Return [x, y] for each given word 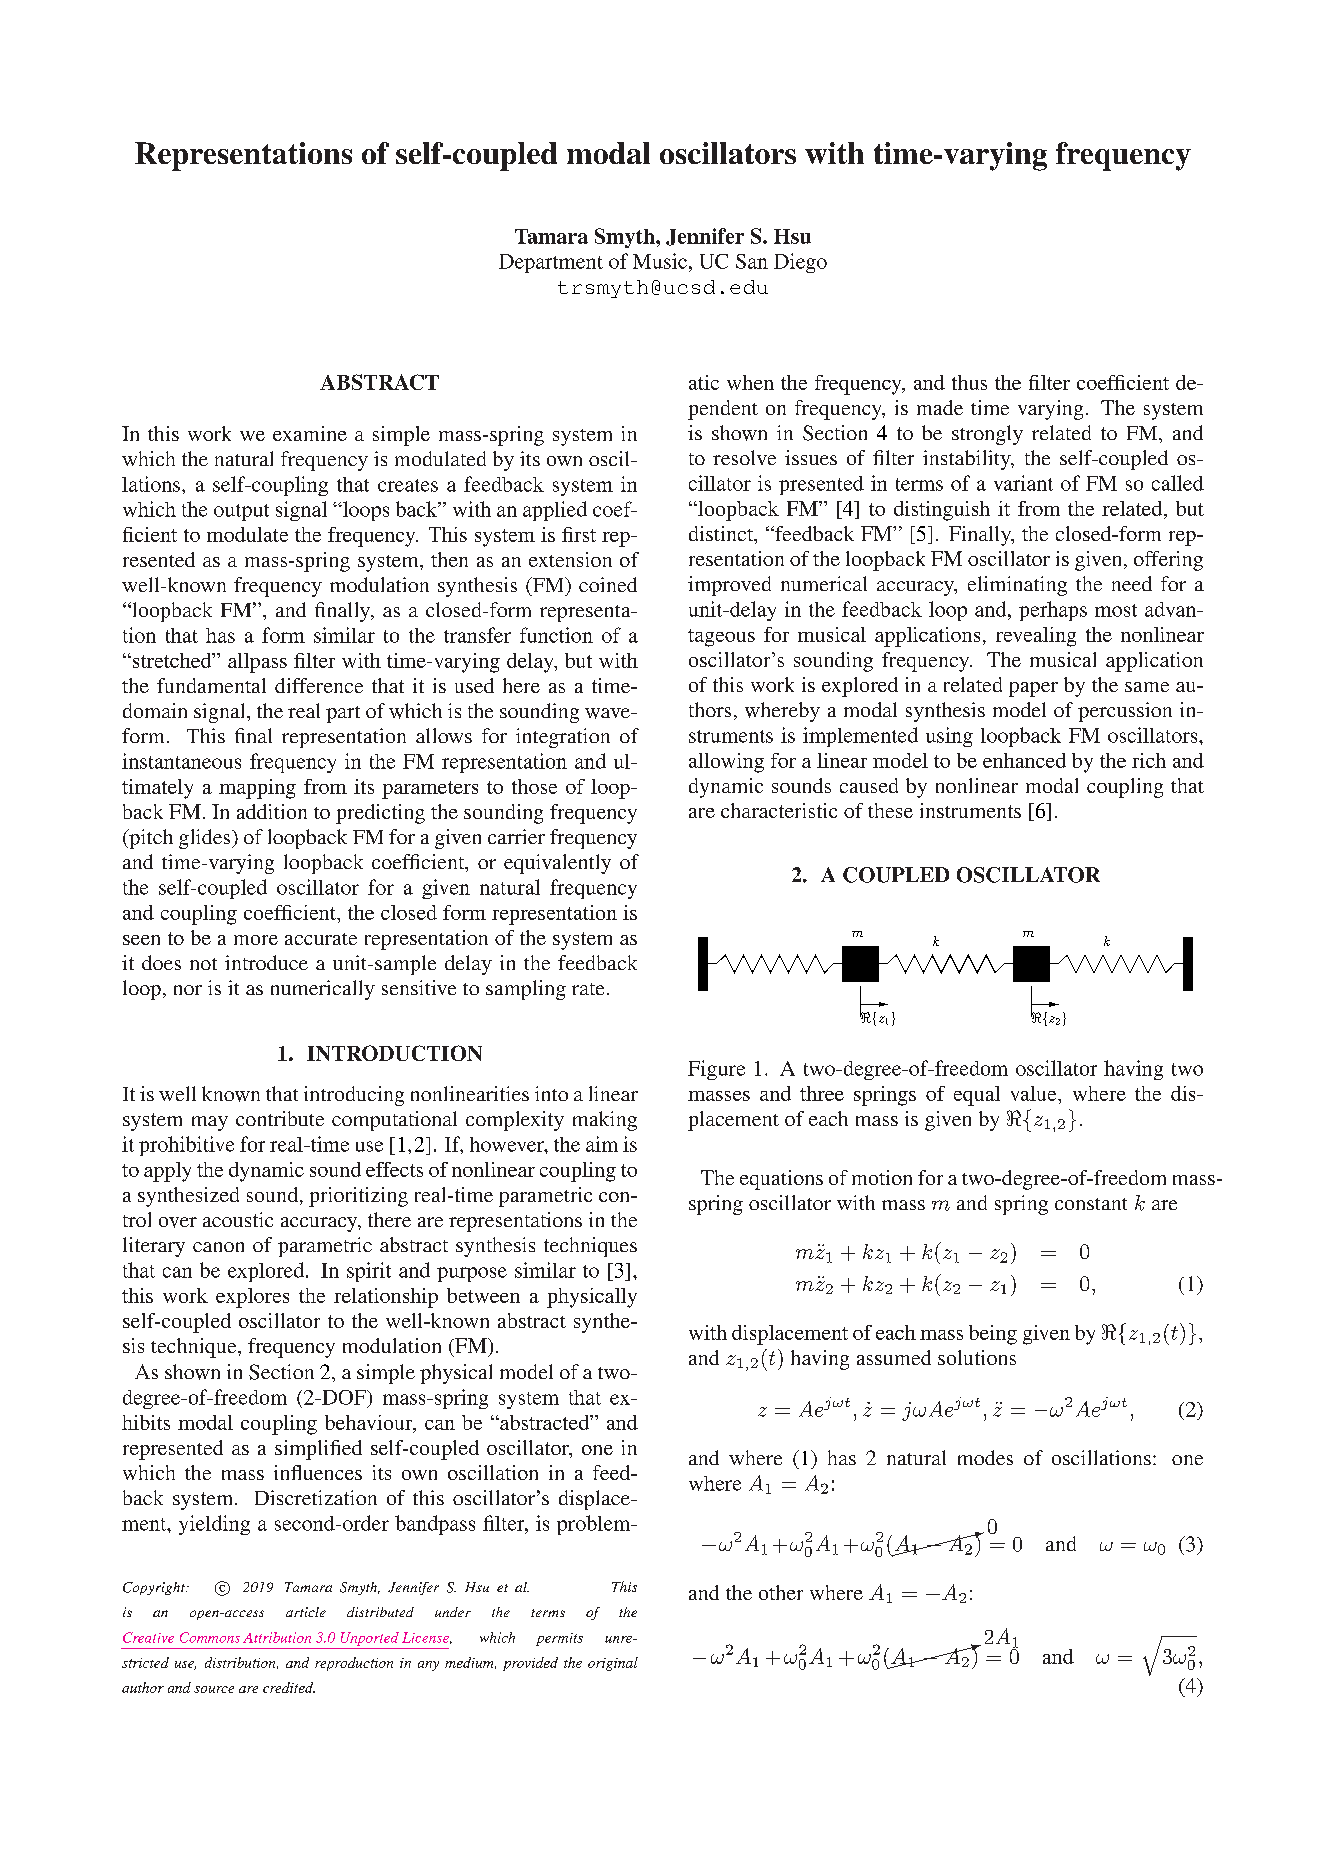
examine [310, 433]
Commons [210, 1637]
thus [969, 382]
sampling [526, 990]
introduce [266, 962]
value [1035, 1093]
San [752, 261]
